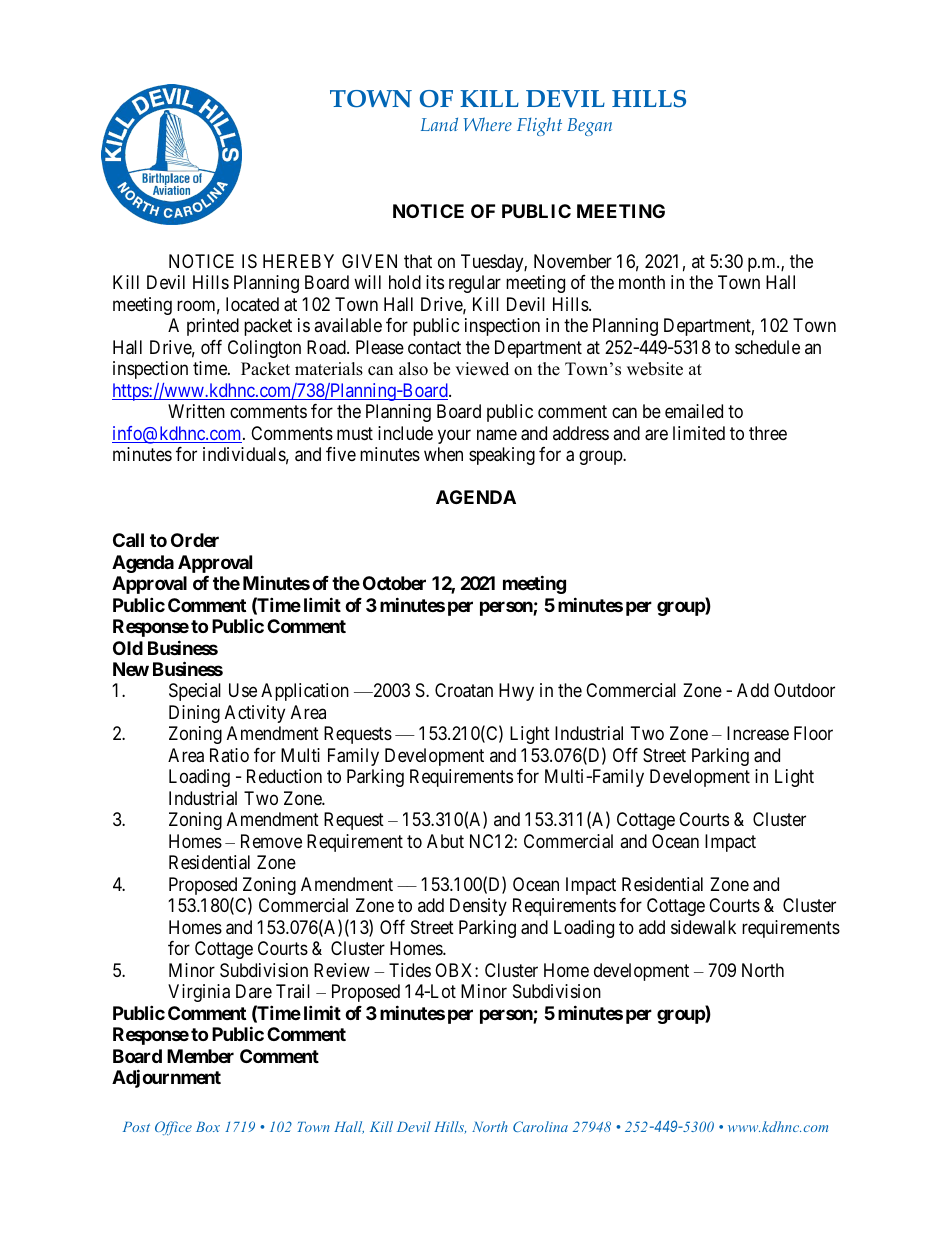 The height and width of the image is (1233, 952). I want to click on Carolina, so click(540, 1126).
